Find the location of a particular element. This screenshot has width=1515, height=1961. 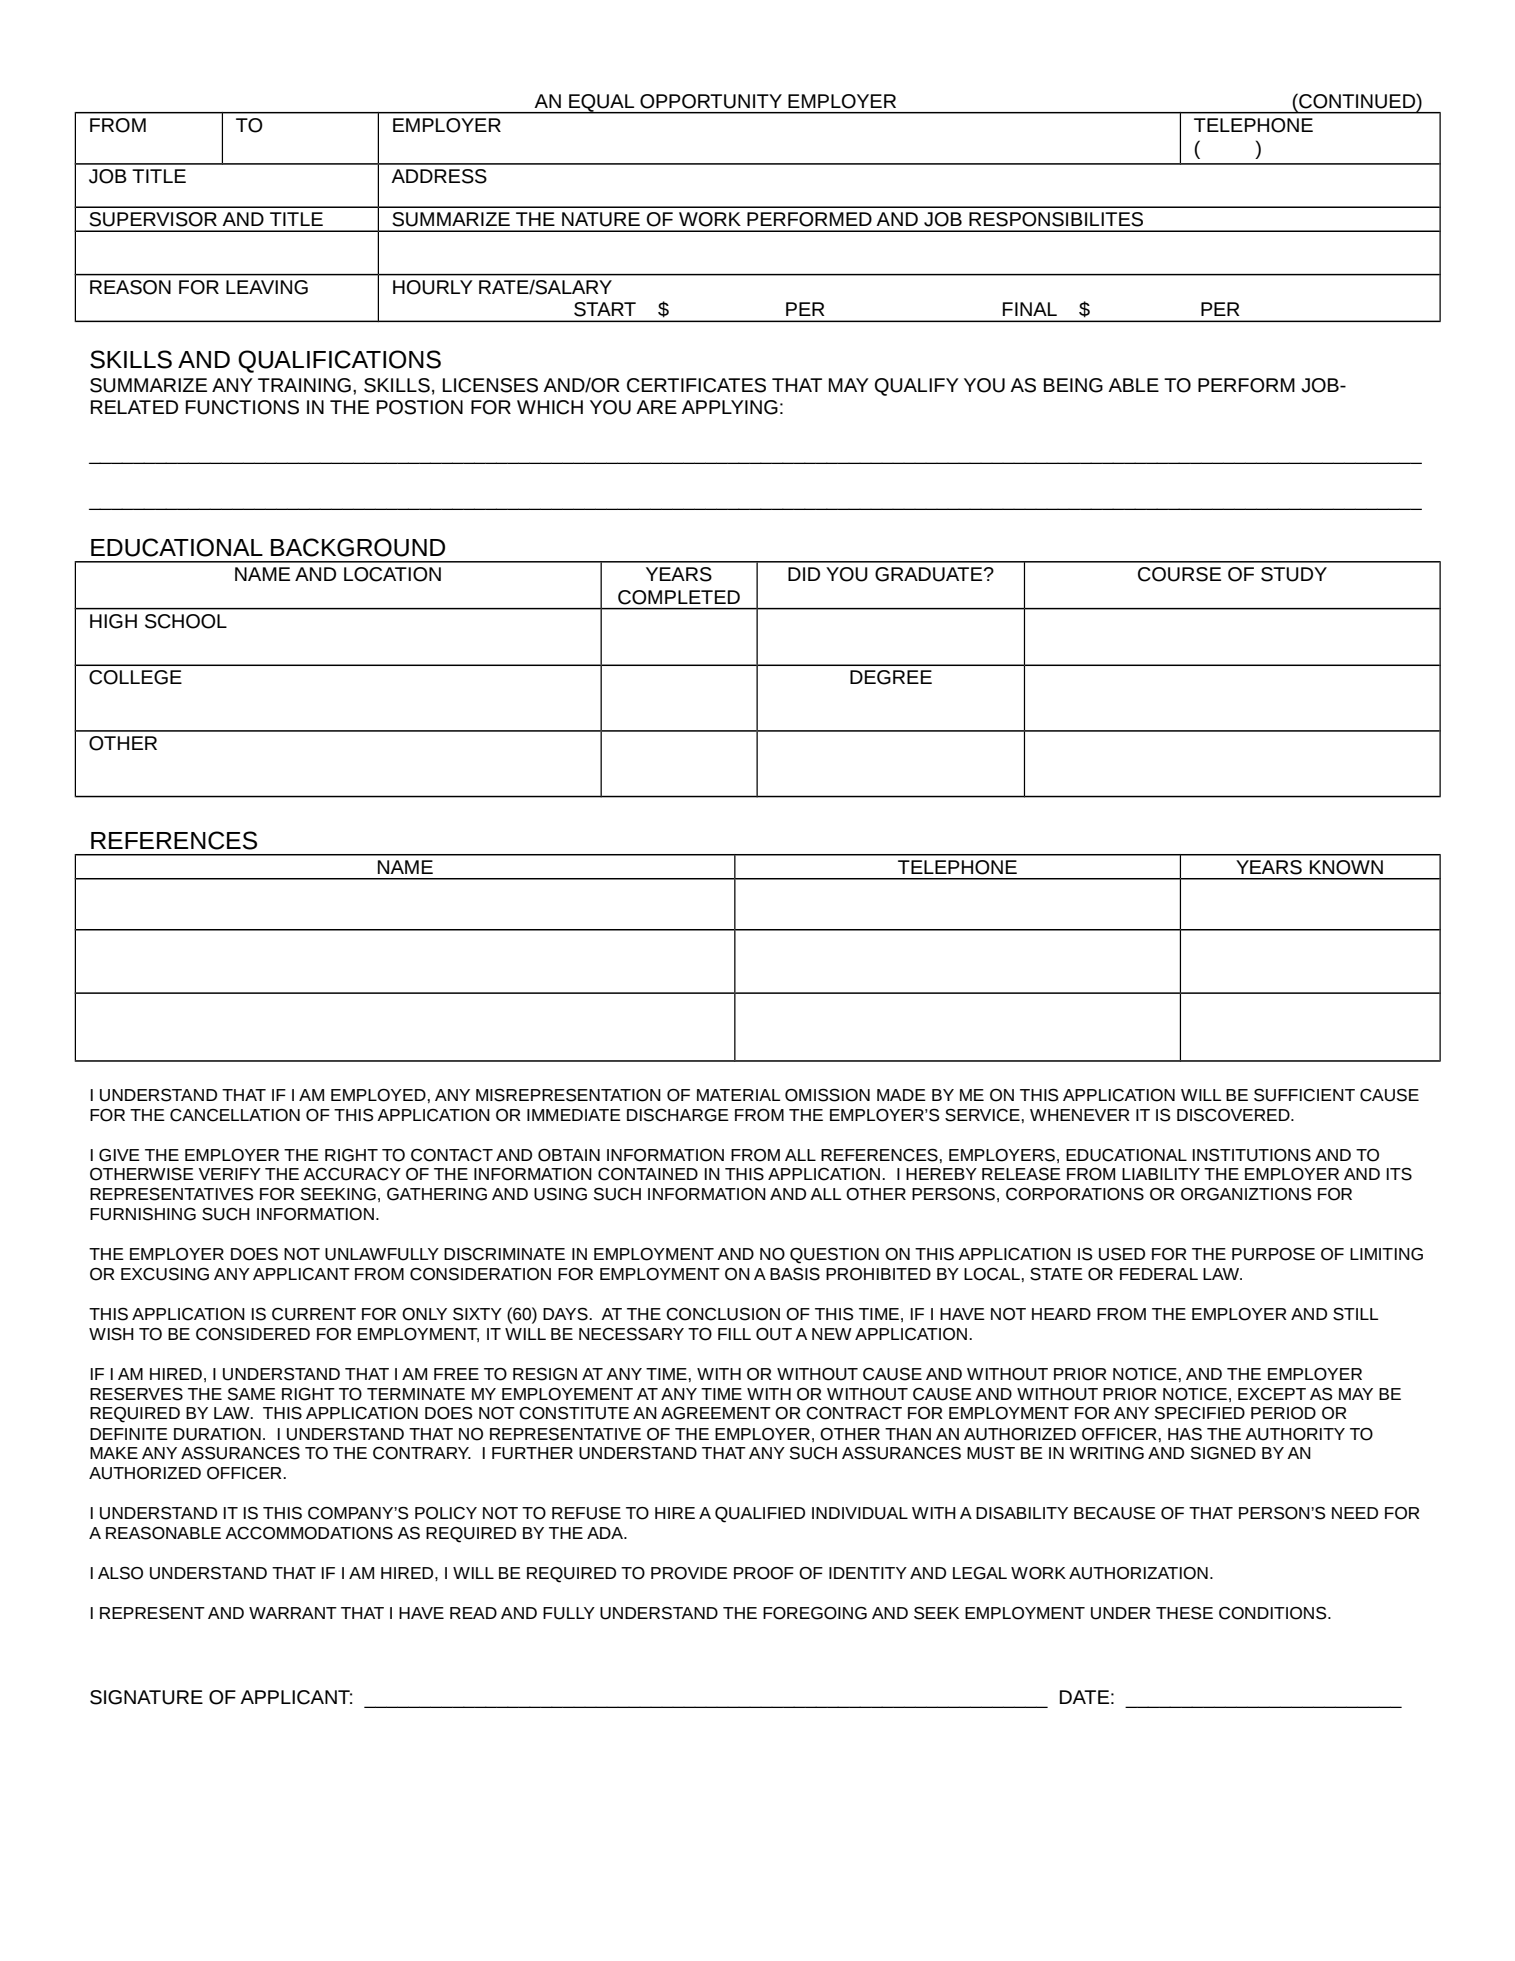

SUPERVISOR is located at coordinates (153, 219).
